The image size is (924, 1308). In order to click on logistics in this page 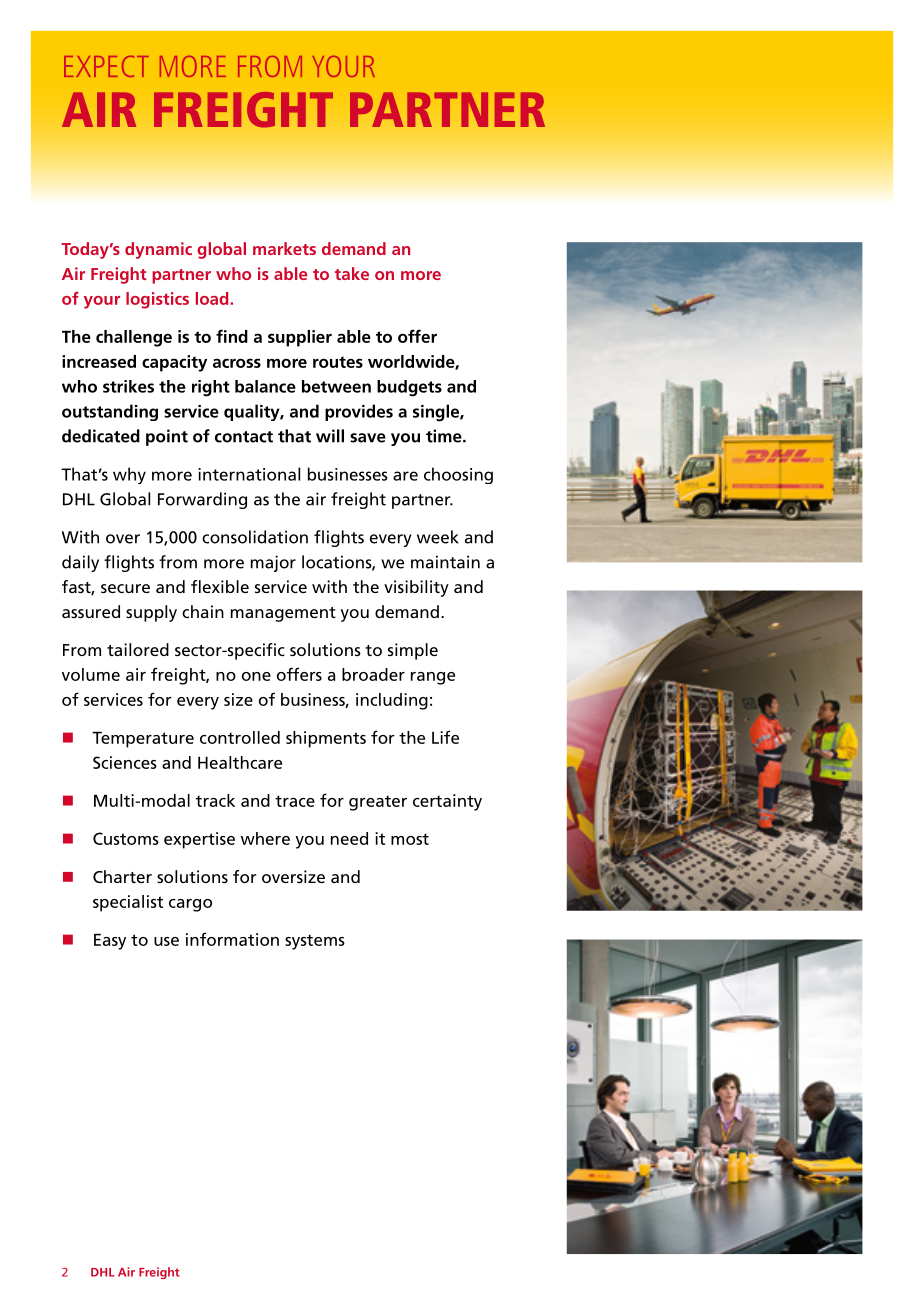, I will do `click(157, 300)`.
